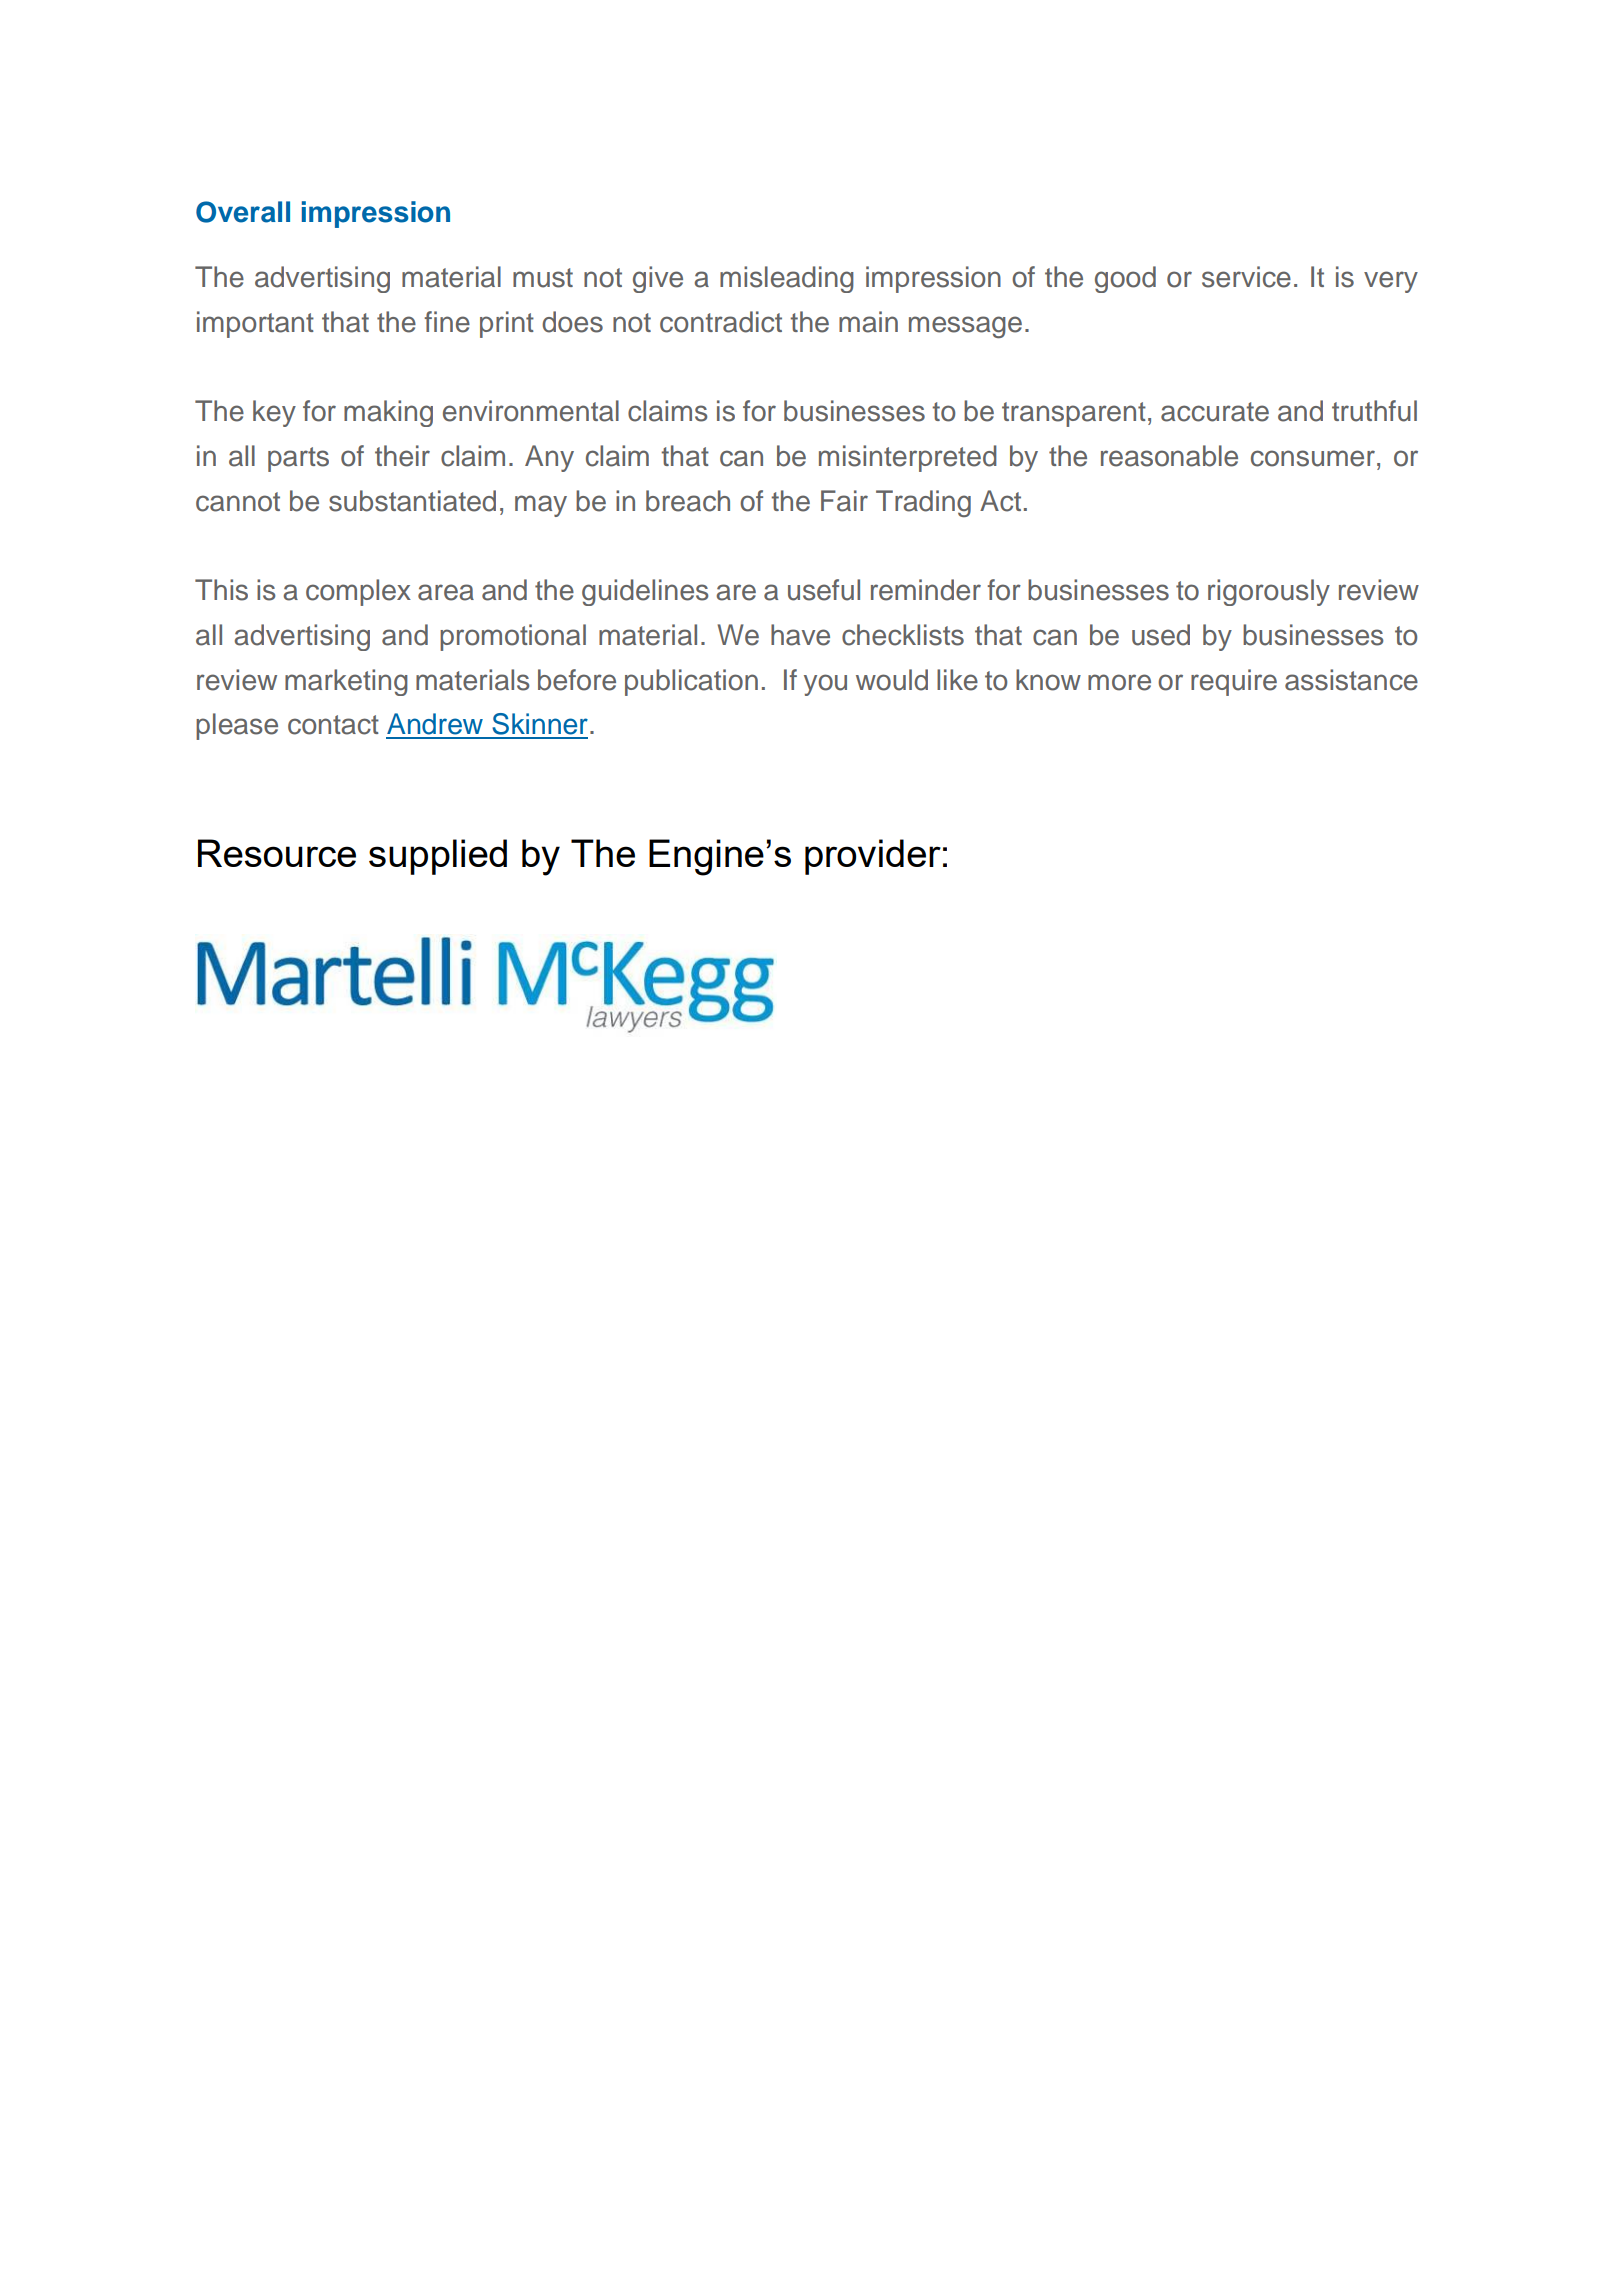 This screenshot has width=1614, height=2283. Describe the element at coordinates (388, 413) in the screenshot. I see `making` at that location.
